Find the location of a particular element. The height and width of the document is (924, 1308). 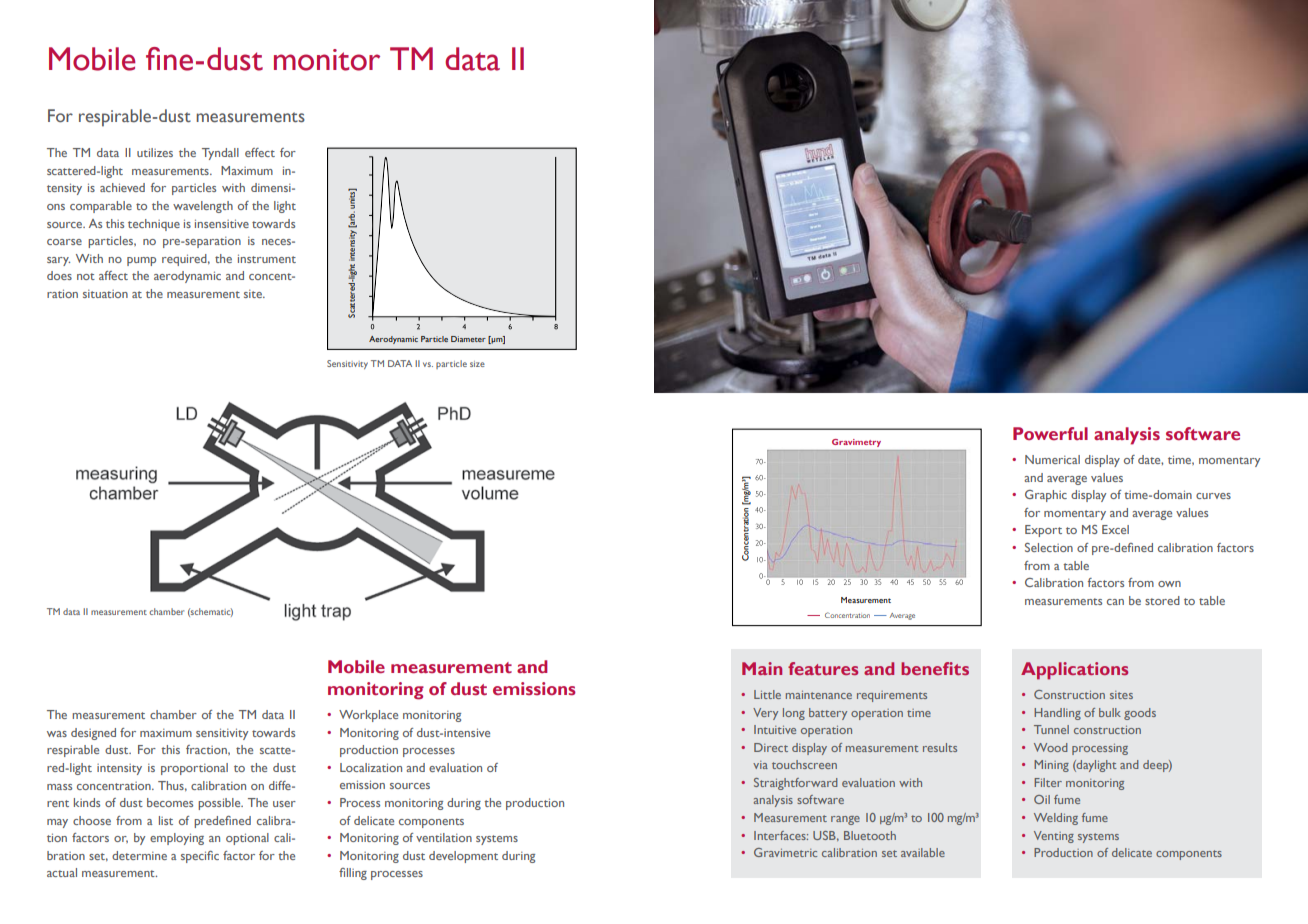

effect is located at coordinates (260, 152).
